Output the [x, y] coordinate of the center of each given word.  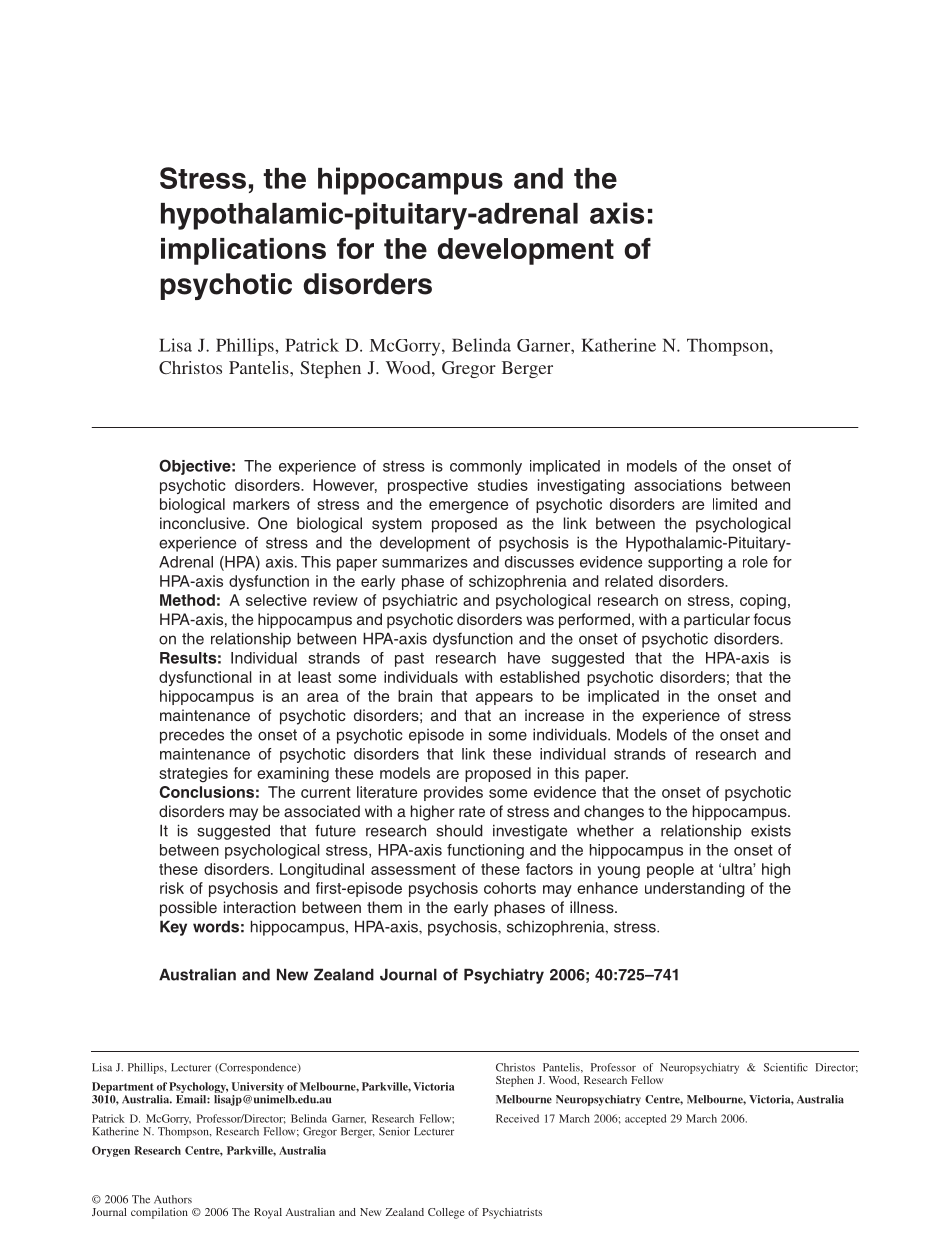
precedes [192, 736]
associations [678, 485]
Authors [173, 1199]
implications [243, 251]
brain [415, 696]
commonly [486, 467]
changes [614, 813]
